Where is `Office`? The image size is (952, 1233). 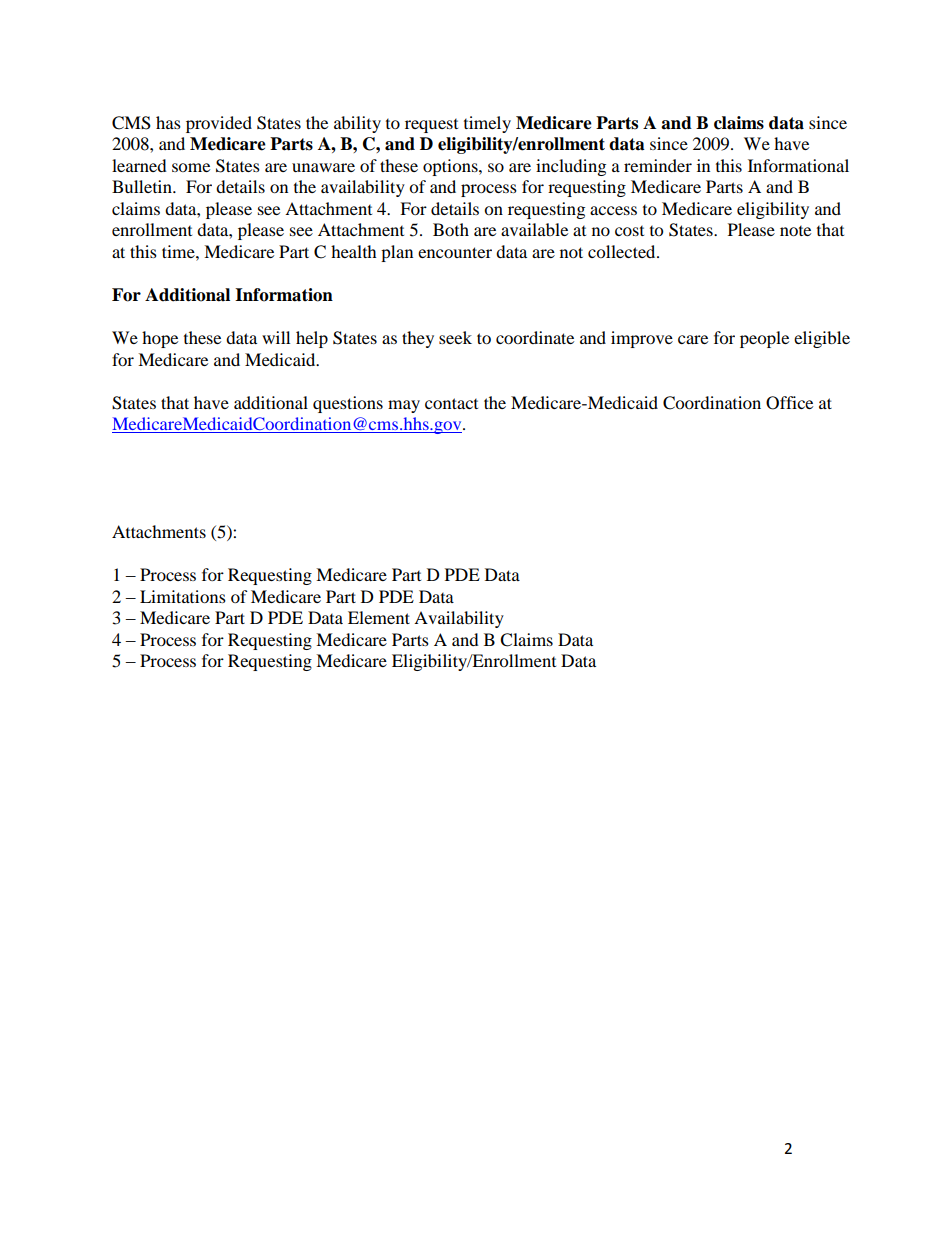
Office is located at coordinates (789, 403).
